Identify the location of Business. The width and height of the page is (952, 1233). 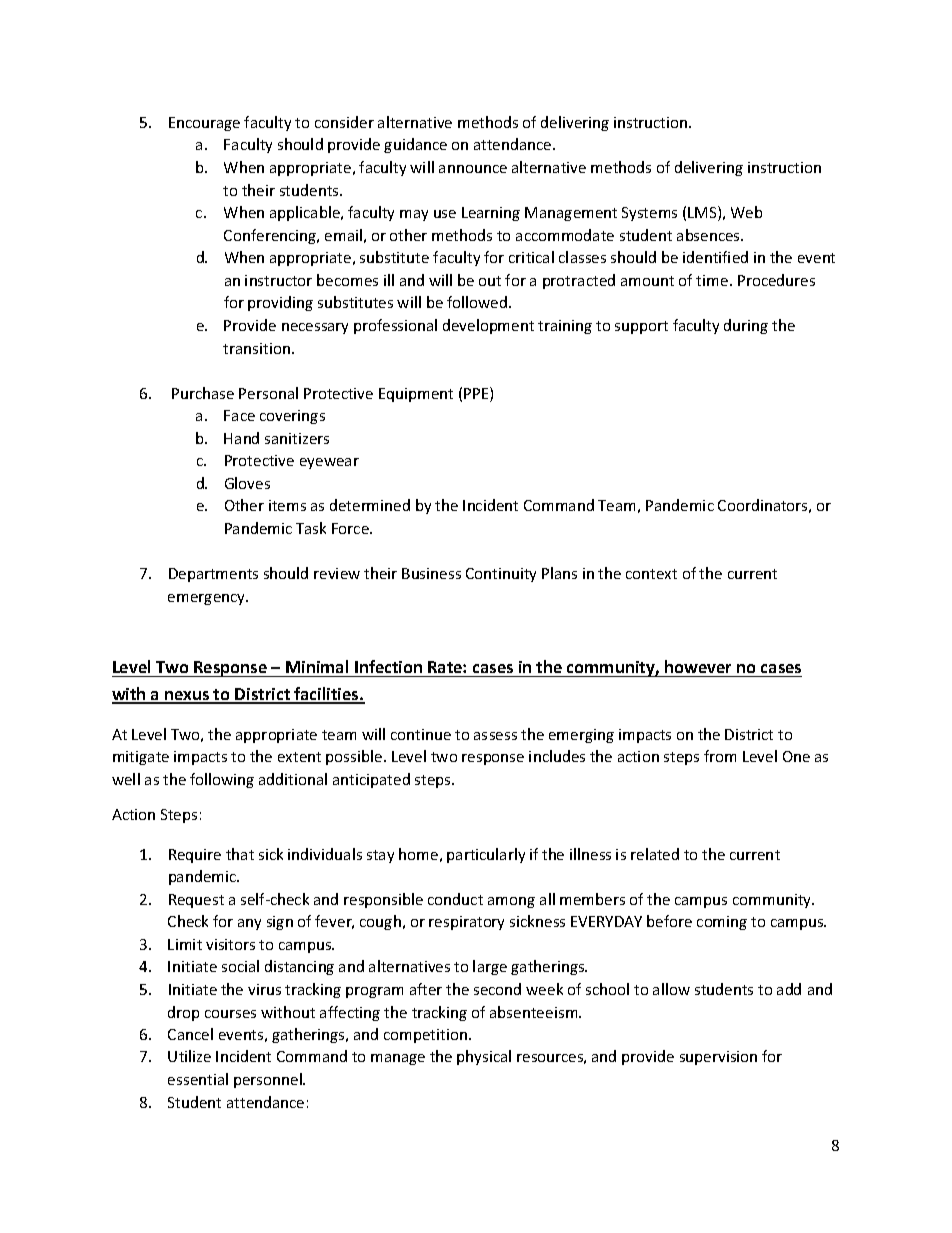
(431, 573).
